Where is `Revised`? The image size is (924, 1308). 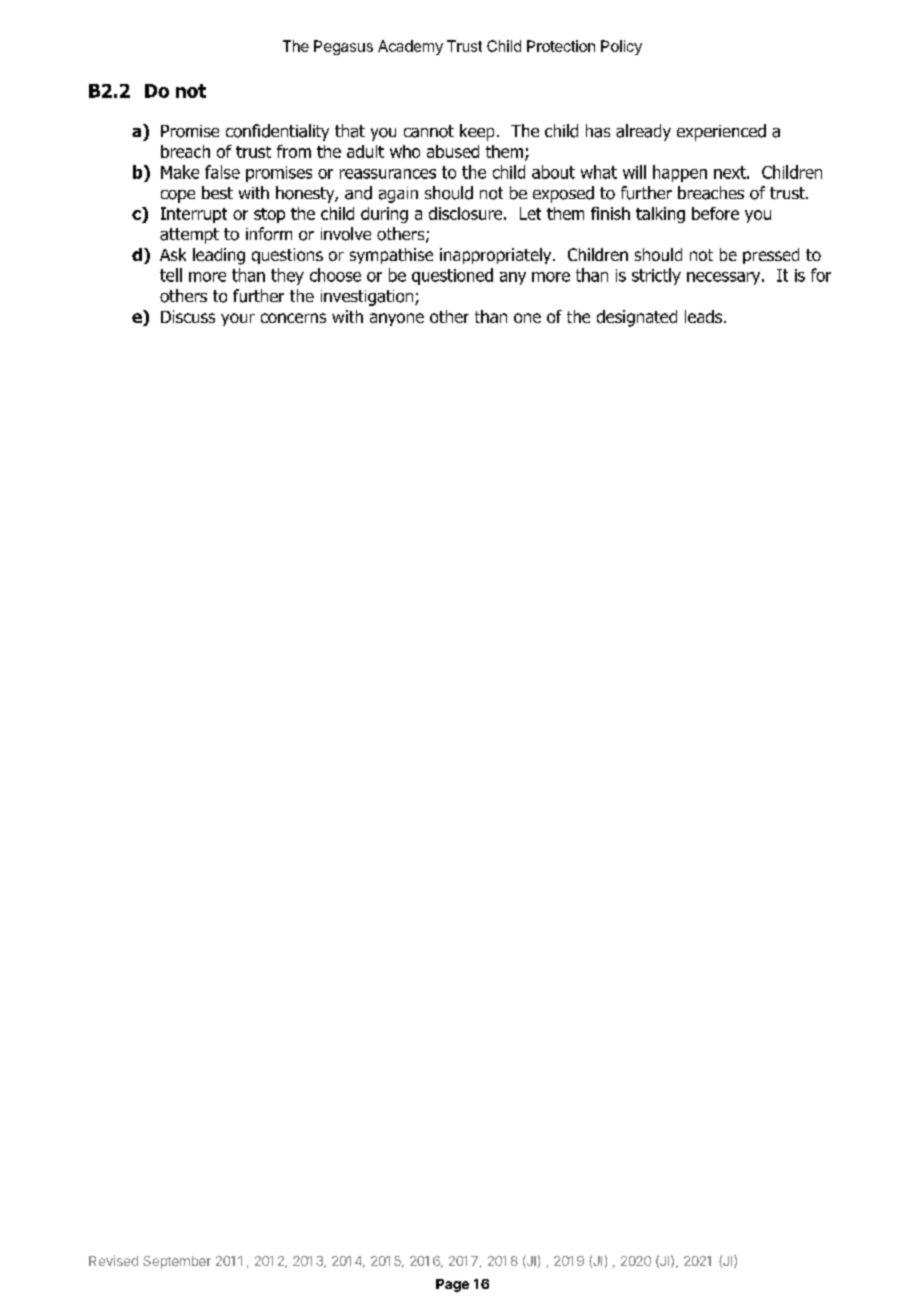 Revised is located at coordinates (113, 1260).
